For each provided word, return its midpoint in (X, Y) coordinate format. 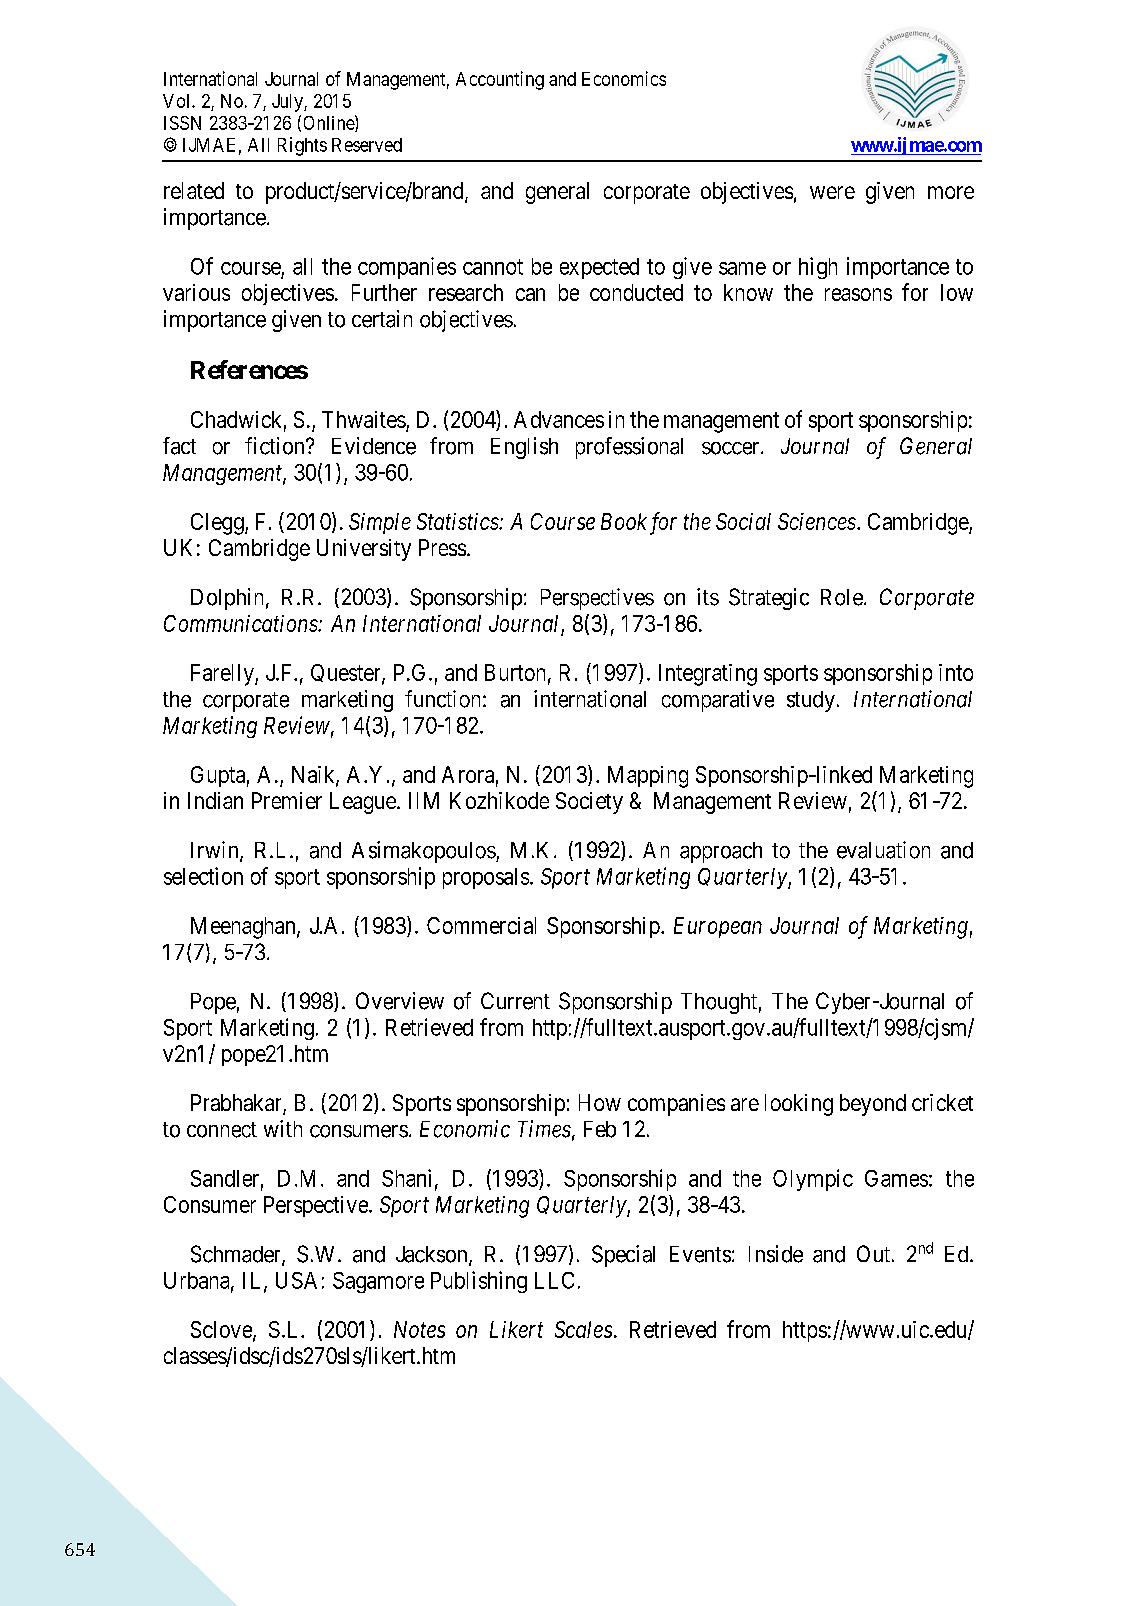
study (811, 701)
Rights (302, 146)
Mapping (648, 777)
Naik (314, 775)
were (832, 192)
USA (296, 1280)
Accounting (500, 80)
